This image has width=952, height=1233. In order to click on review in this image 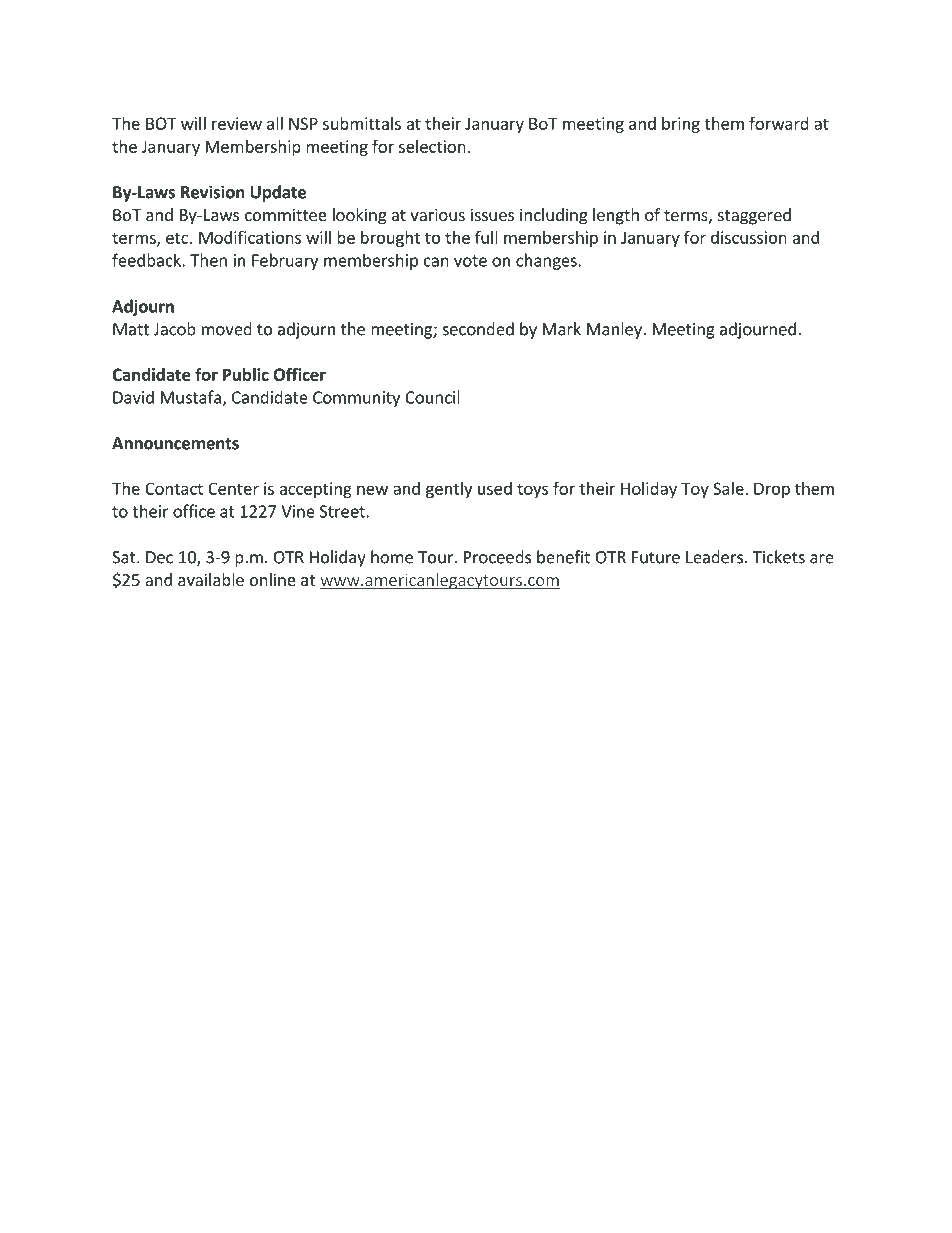, I will do `click(237, 123)`.
